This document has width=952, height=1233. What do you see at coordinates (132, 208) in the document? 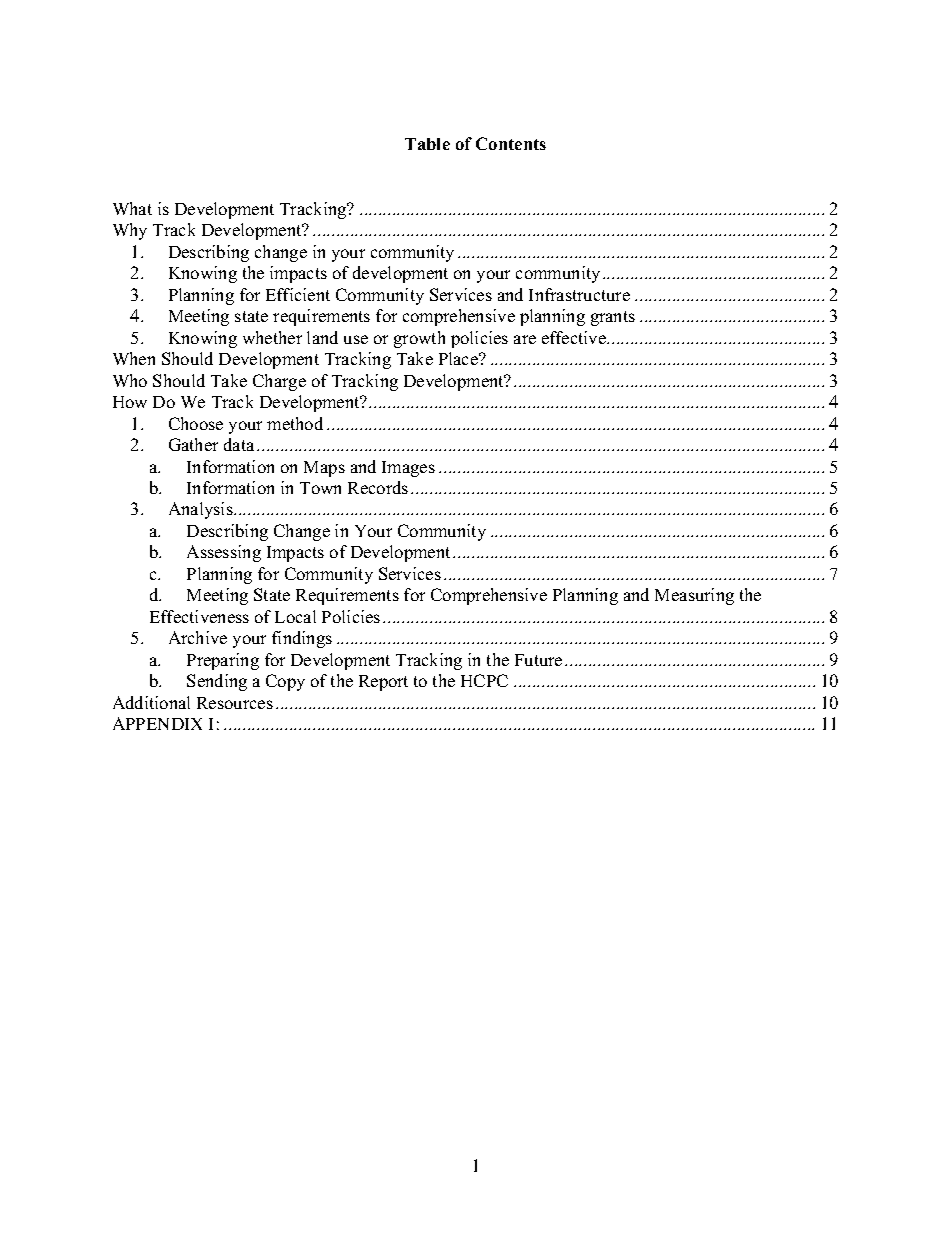
I see `What` at bounding box center [132, 208].
